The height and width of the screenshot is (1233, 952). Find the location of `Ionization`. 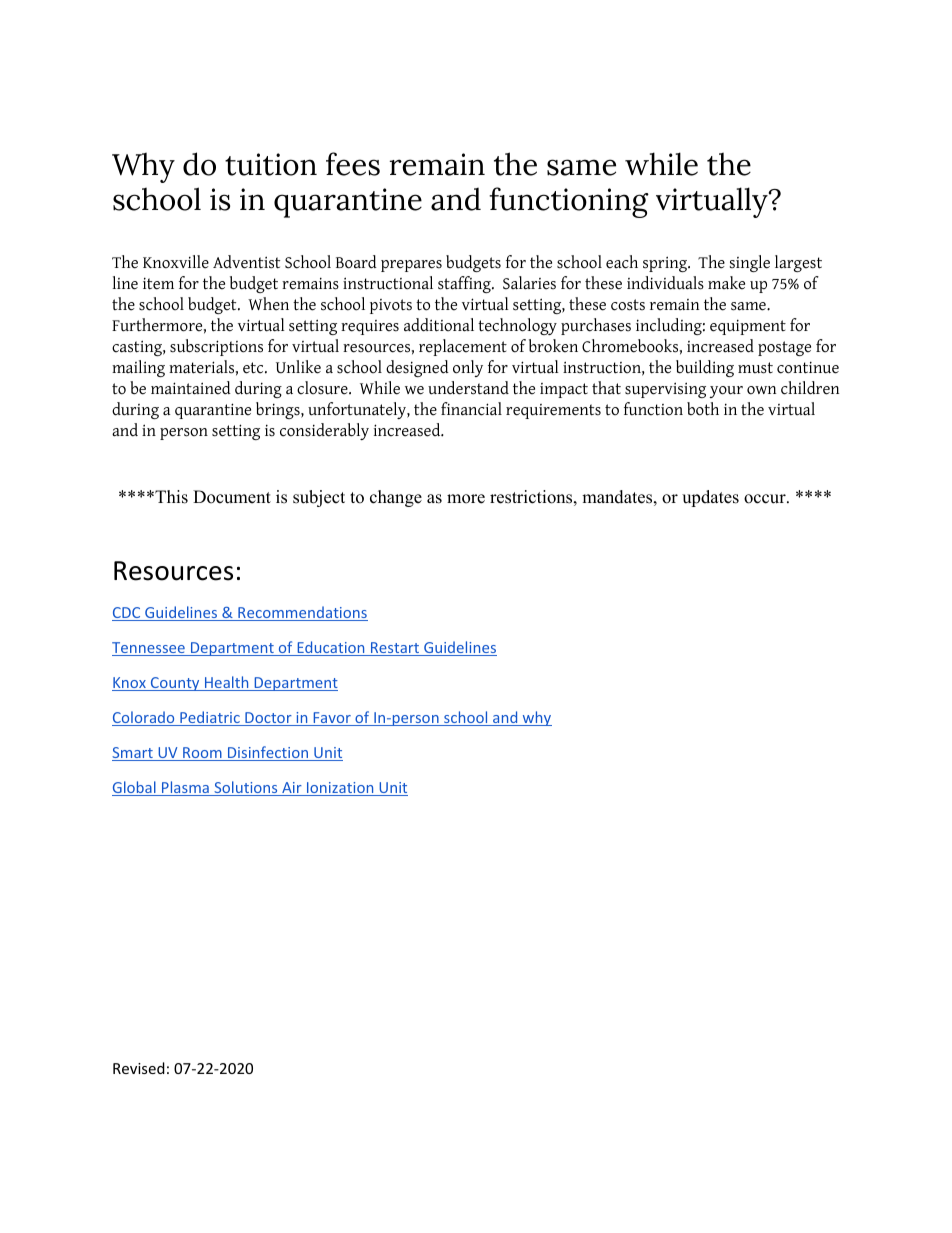

Ionization is located at coordinates (340, 789).
